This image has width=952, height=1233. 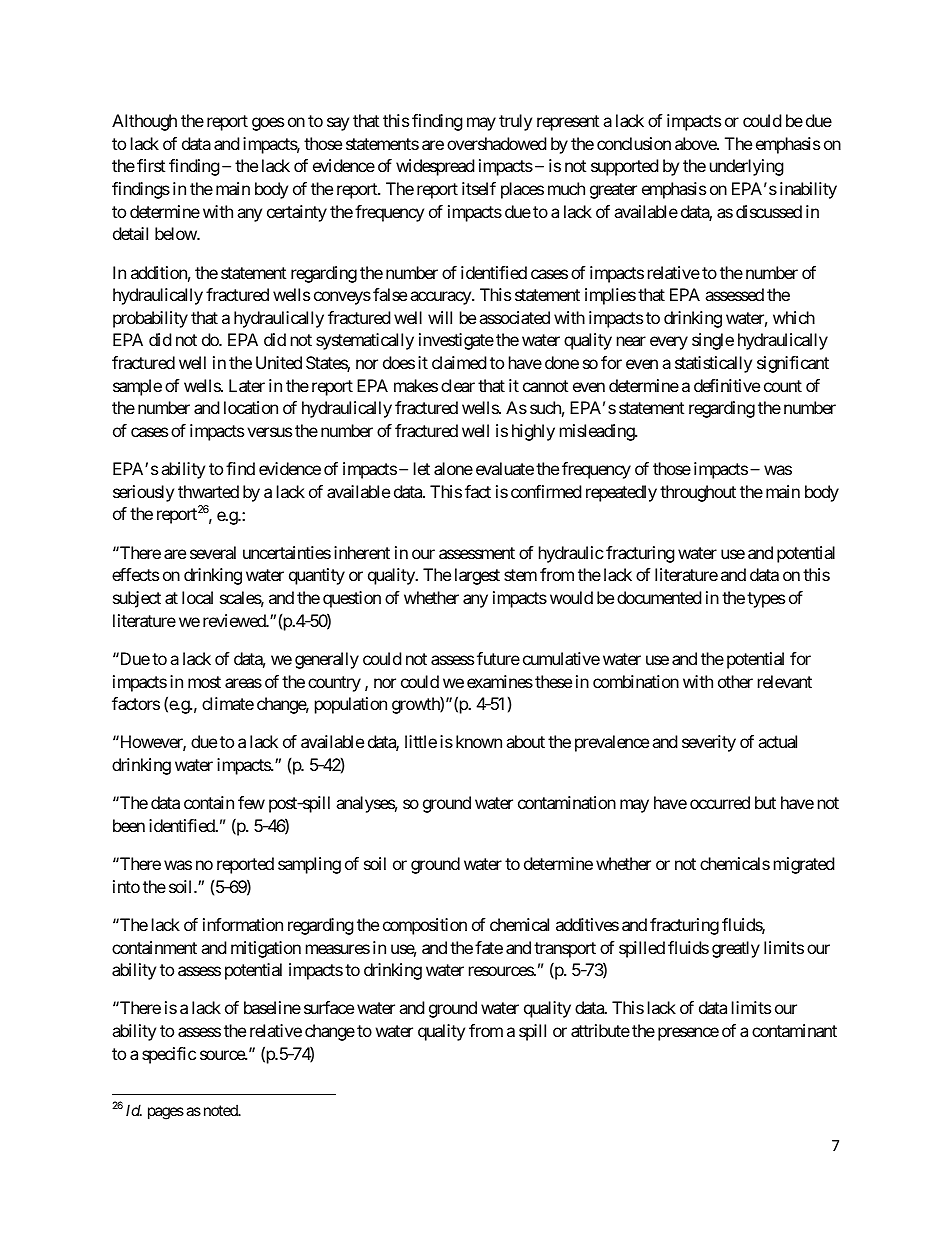 I want to click on few, so click(x=251, y=802).
